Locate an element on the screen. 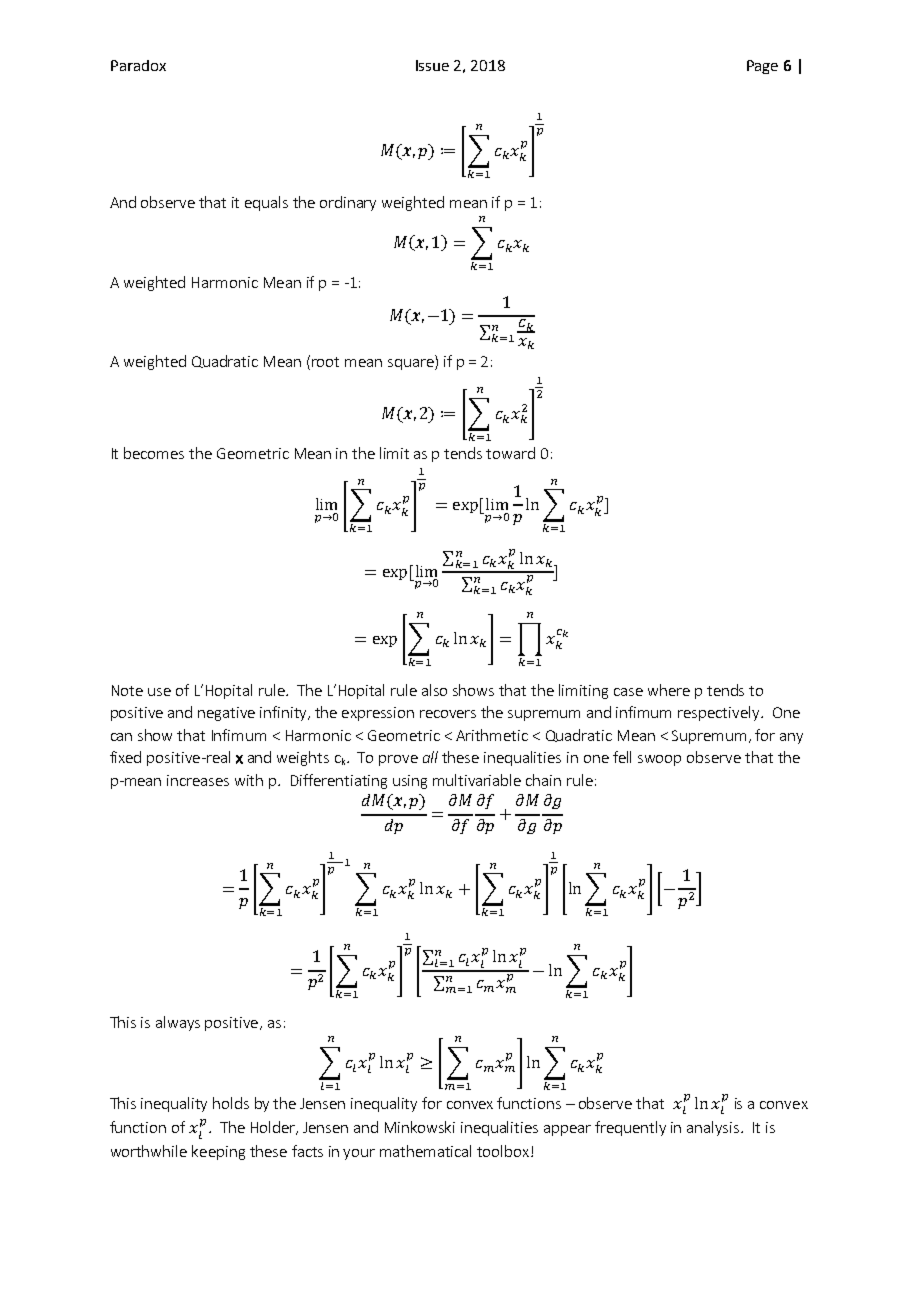 This screenshot has height=1308, width=924. Page is located at coordinates (762, 67).
